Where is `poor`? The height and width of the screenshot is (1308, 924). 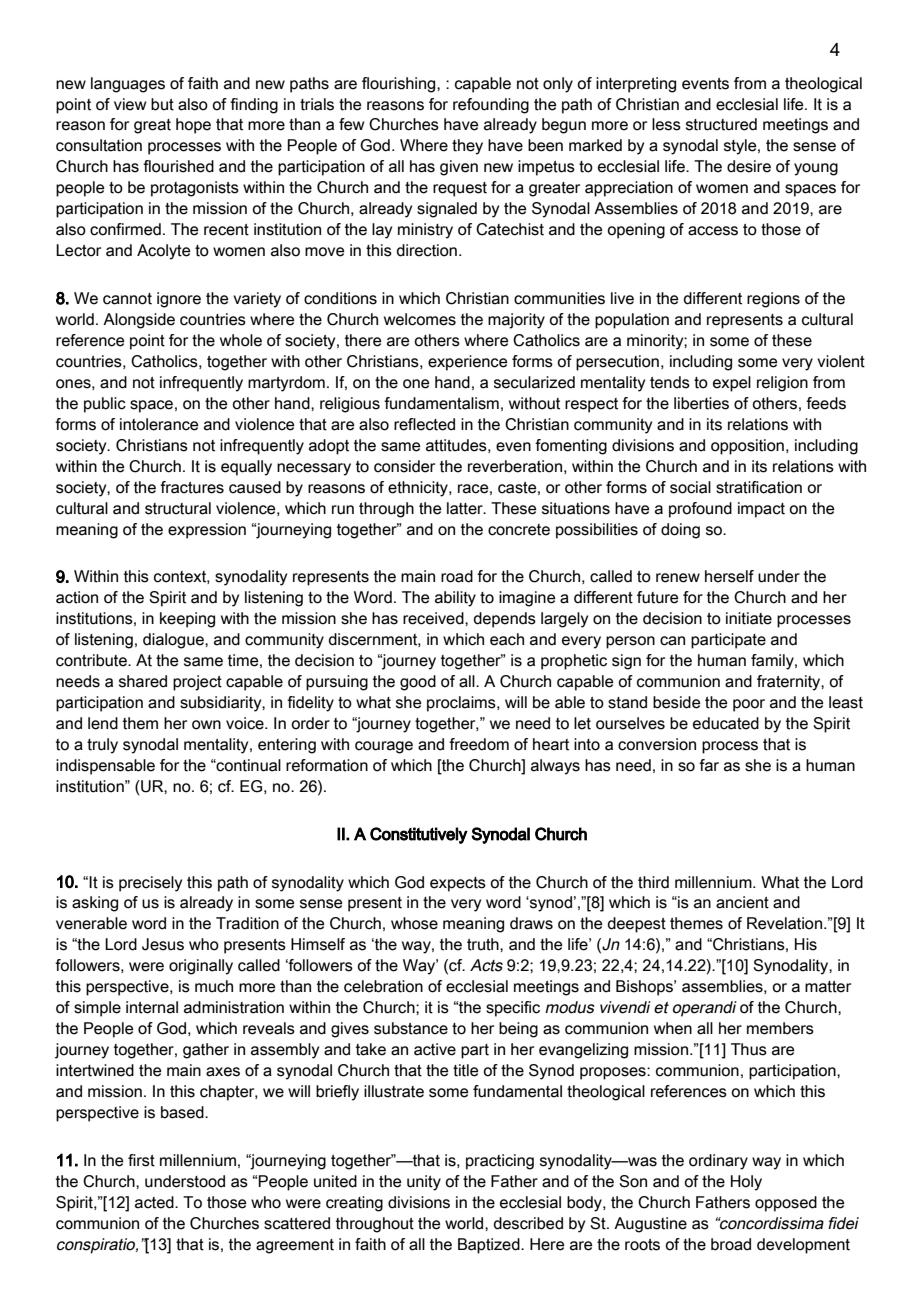 poor is located at coordinates (749, 705).
